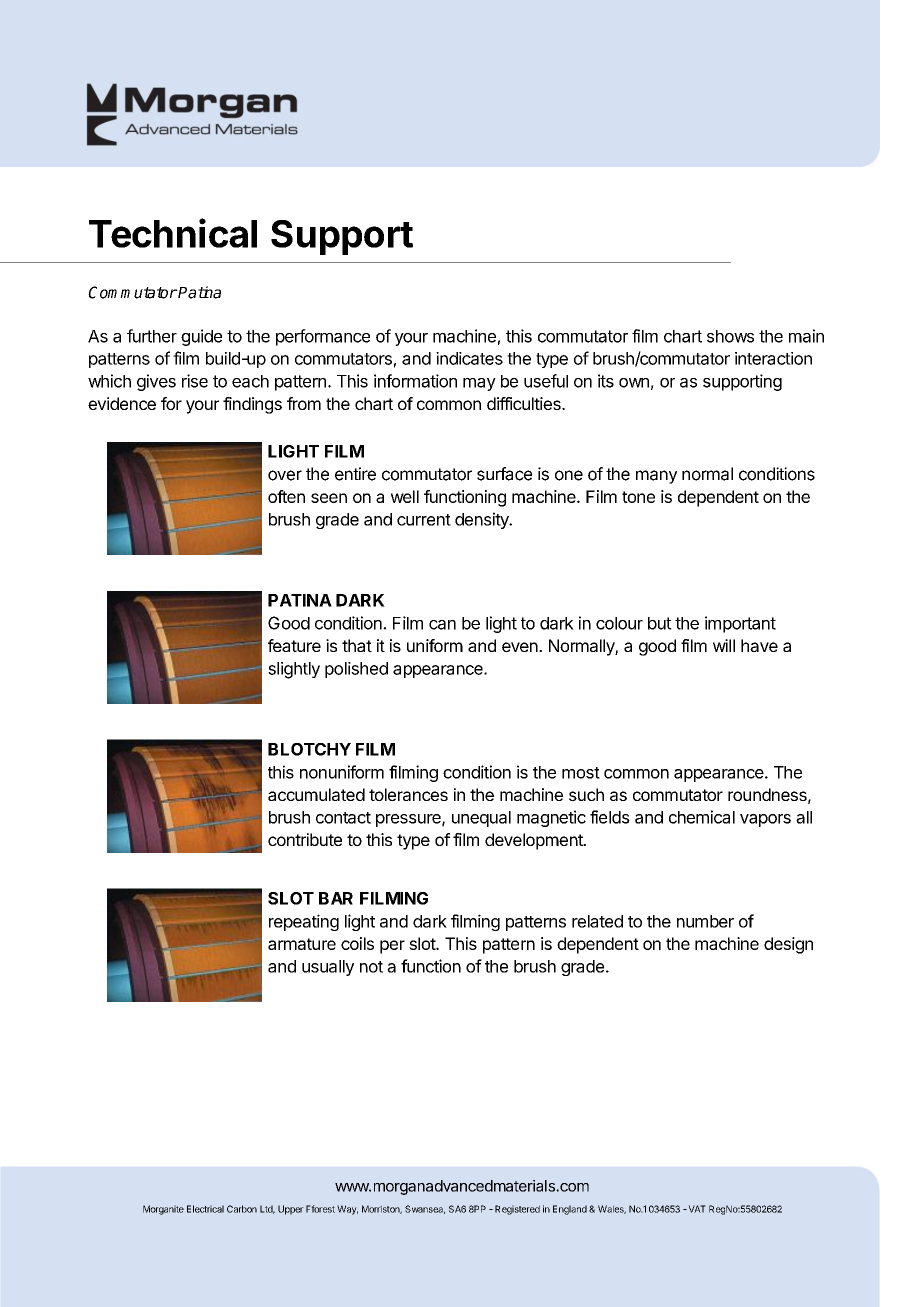  I want to click on VAT, so click(696, 1209).
